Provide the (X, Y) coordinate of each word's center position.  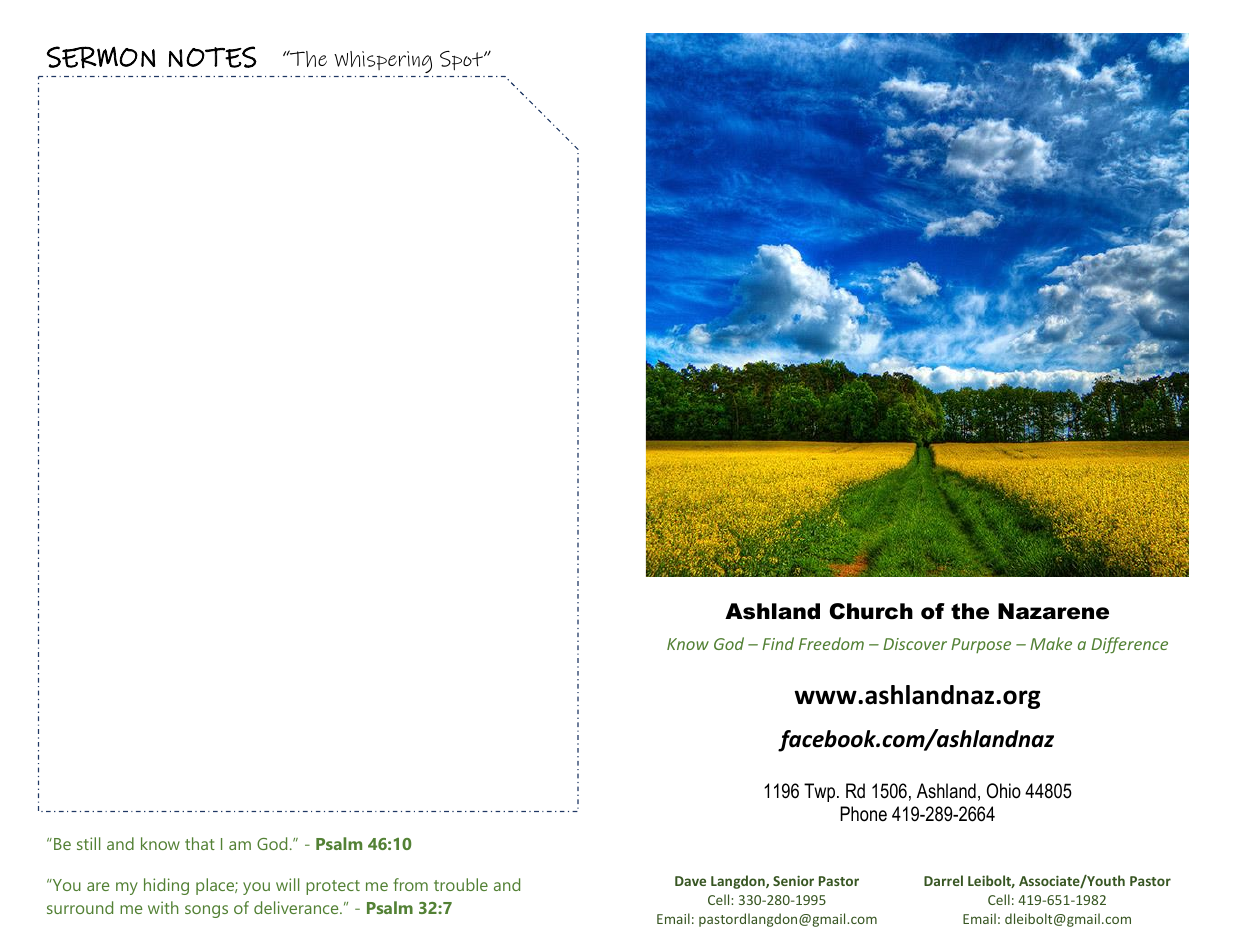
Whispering (383, 62)
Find (778, 643)
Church (871, 611)
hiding (166, 886)
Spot (462, 60)
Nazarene (1053, 611)
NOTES (213, 57)
